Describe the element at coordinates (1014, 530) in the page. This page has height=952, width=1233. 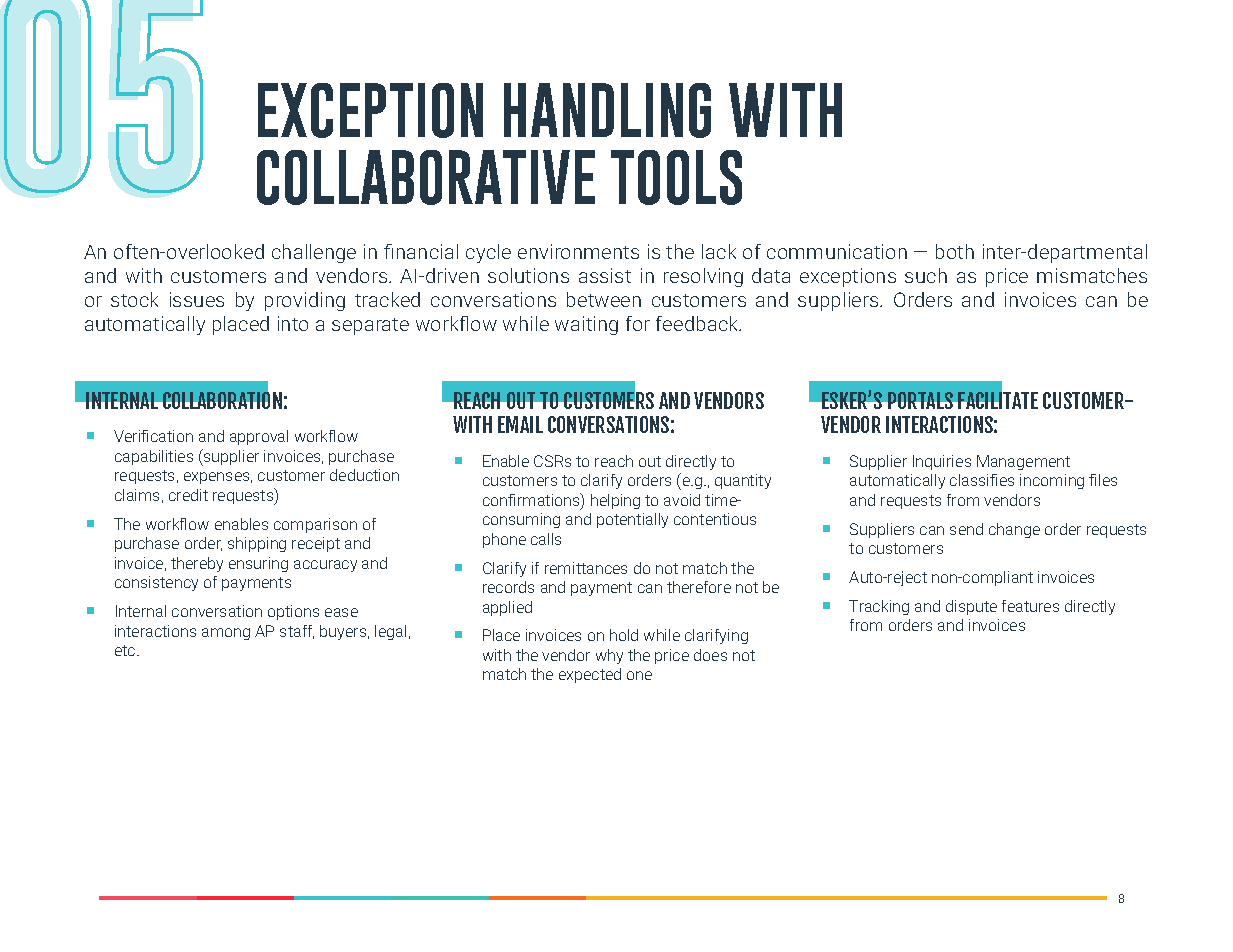
I see `change` at that location.
